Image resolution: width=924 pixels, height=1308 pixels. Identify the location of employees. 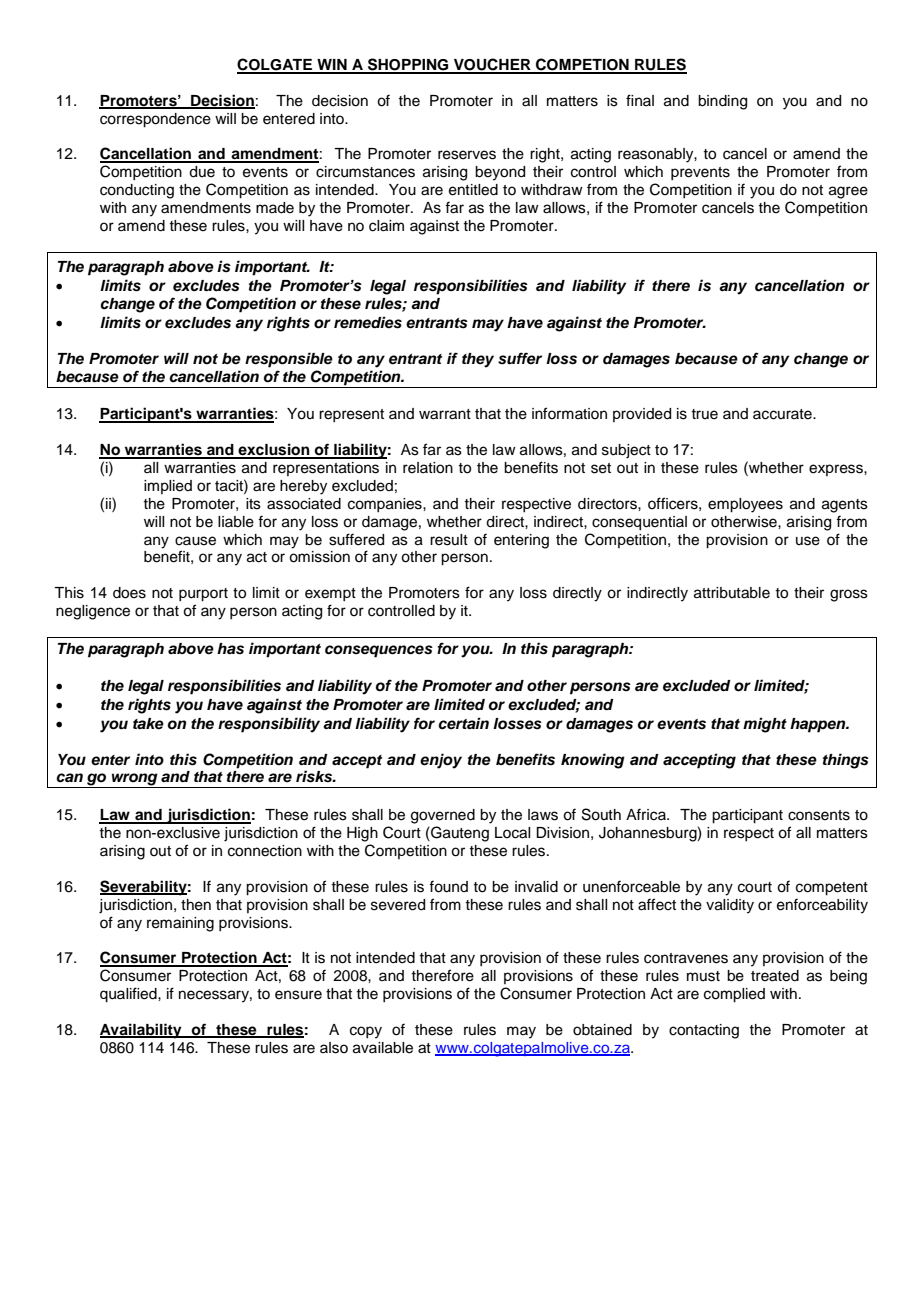
(745, 505).
